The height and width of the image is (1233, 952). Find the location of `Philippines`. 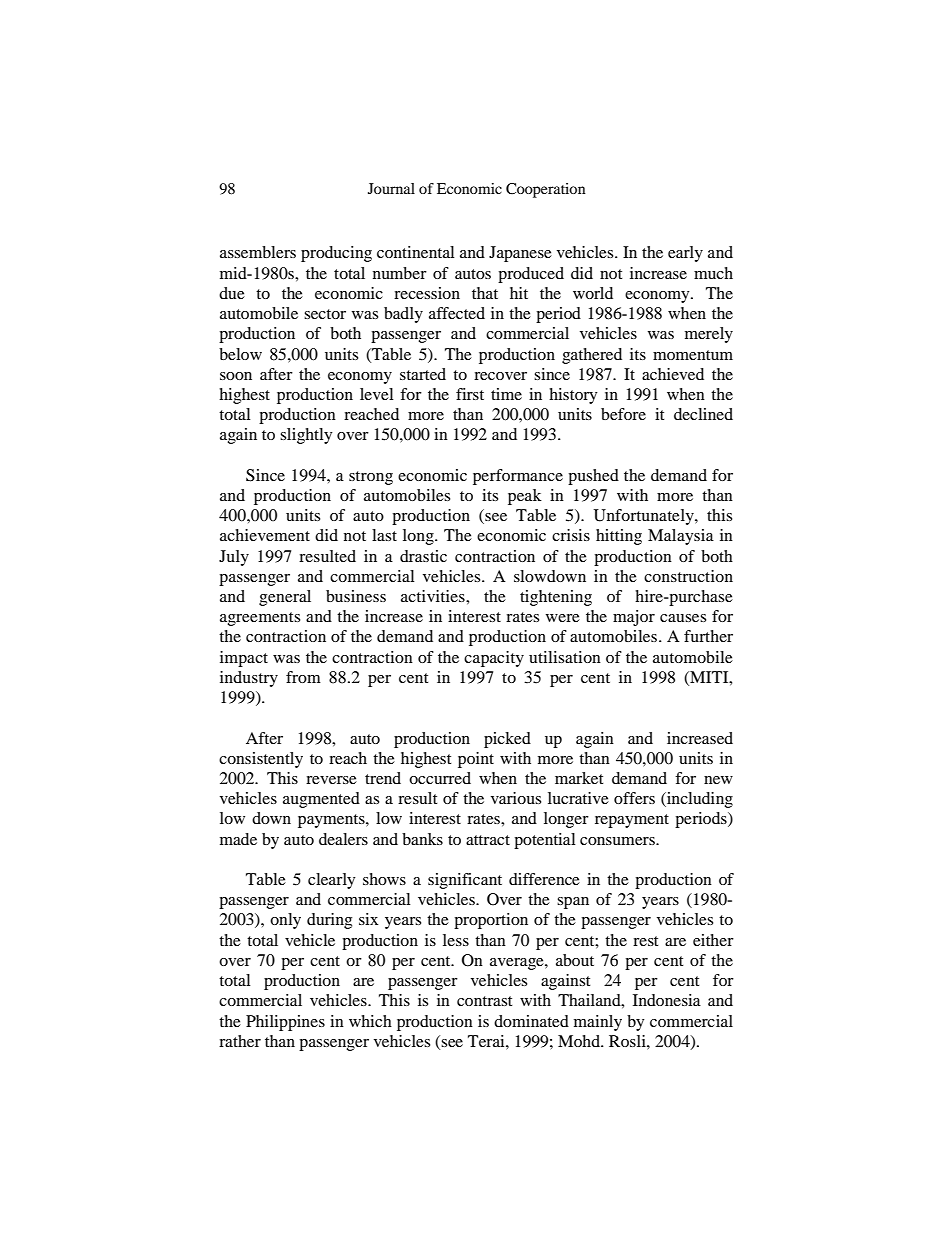

Philippines is located at coordinates (285, 1023).
